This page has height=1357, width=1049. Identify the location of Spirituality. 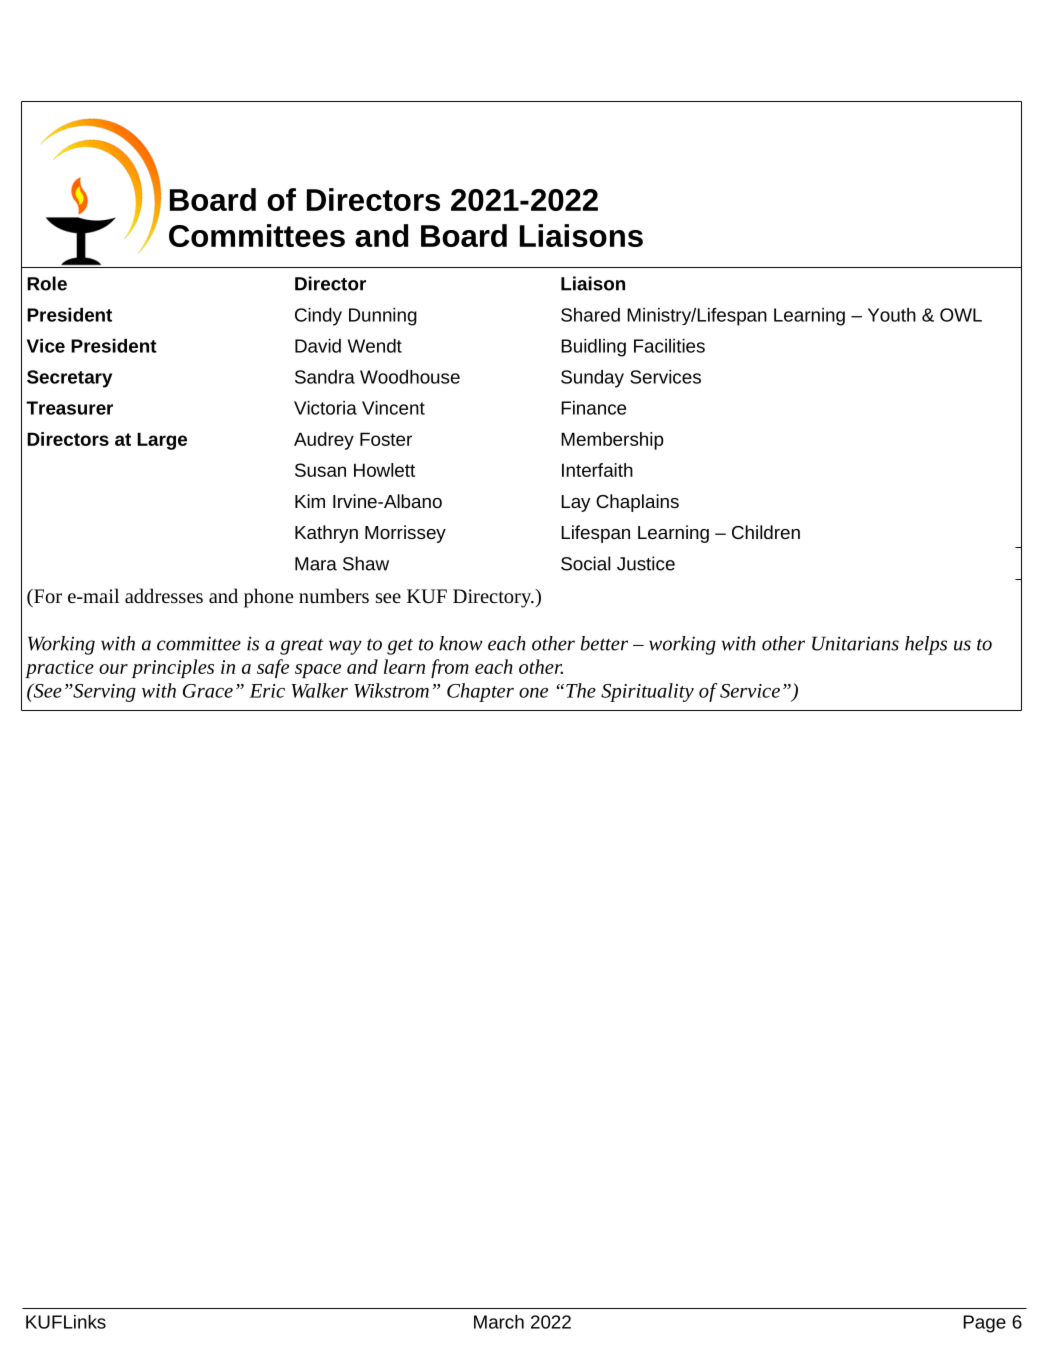
(647, 692).
